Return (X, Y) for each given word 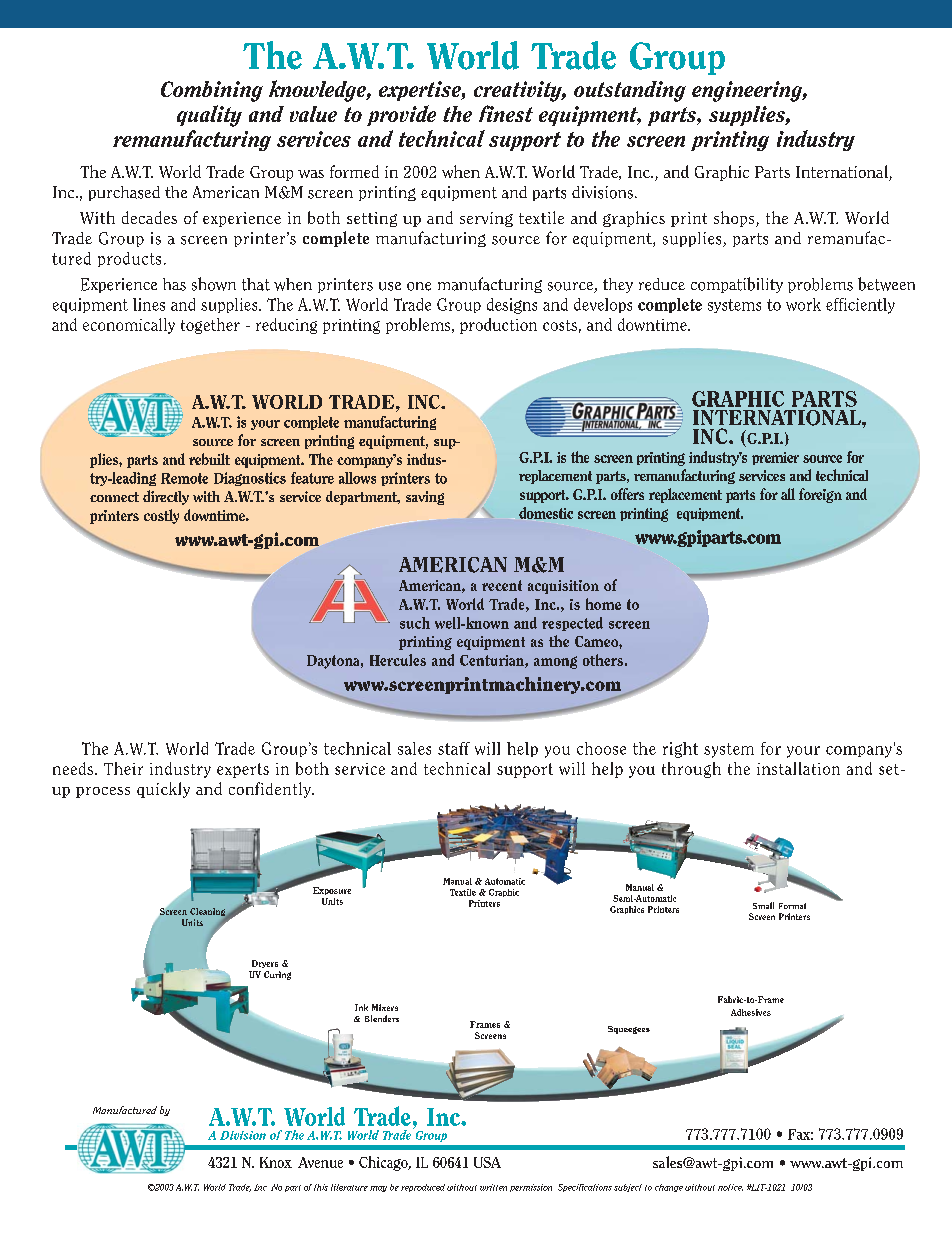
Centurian (493, 661)
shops (735, 219)
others (603, 660)
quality (209, 116)
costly (161, 516)
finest (506, 113)
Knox (276, 1162)
